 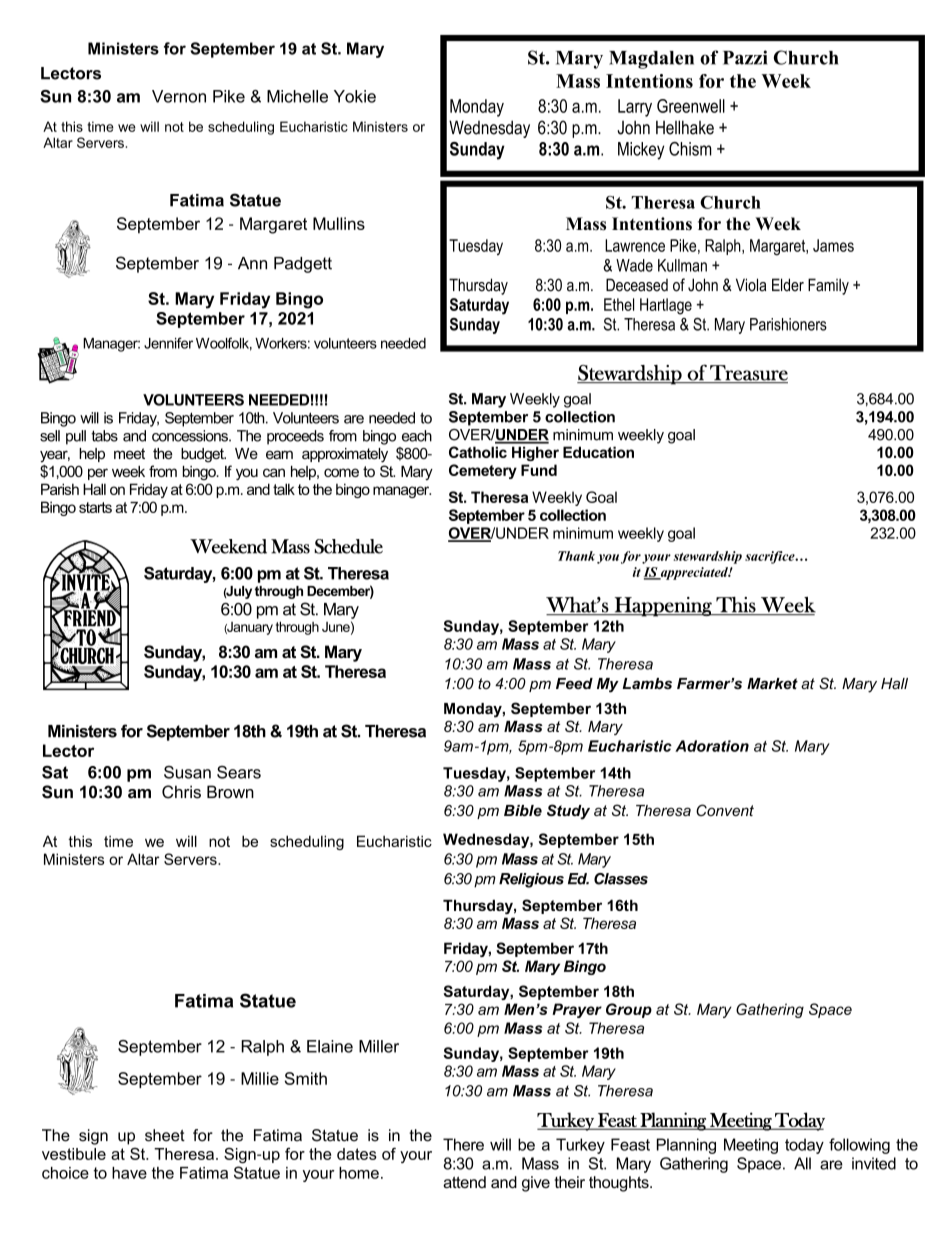 What do you see at coordinates (788, 285) in the screenshot?
I see `Elder` at bounding box center [788, 285].
